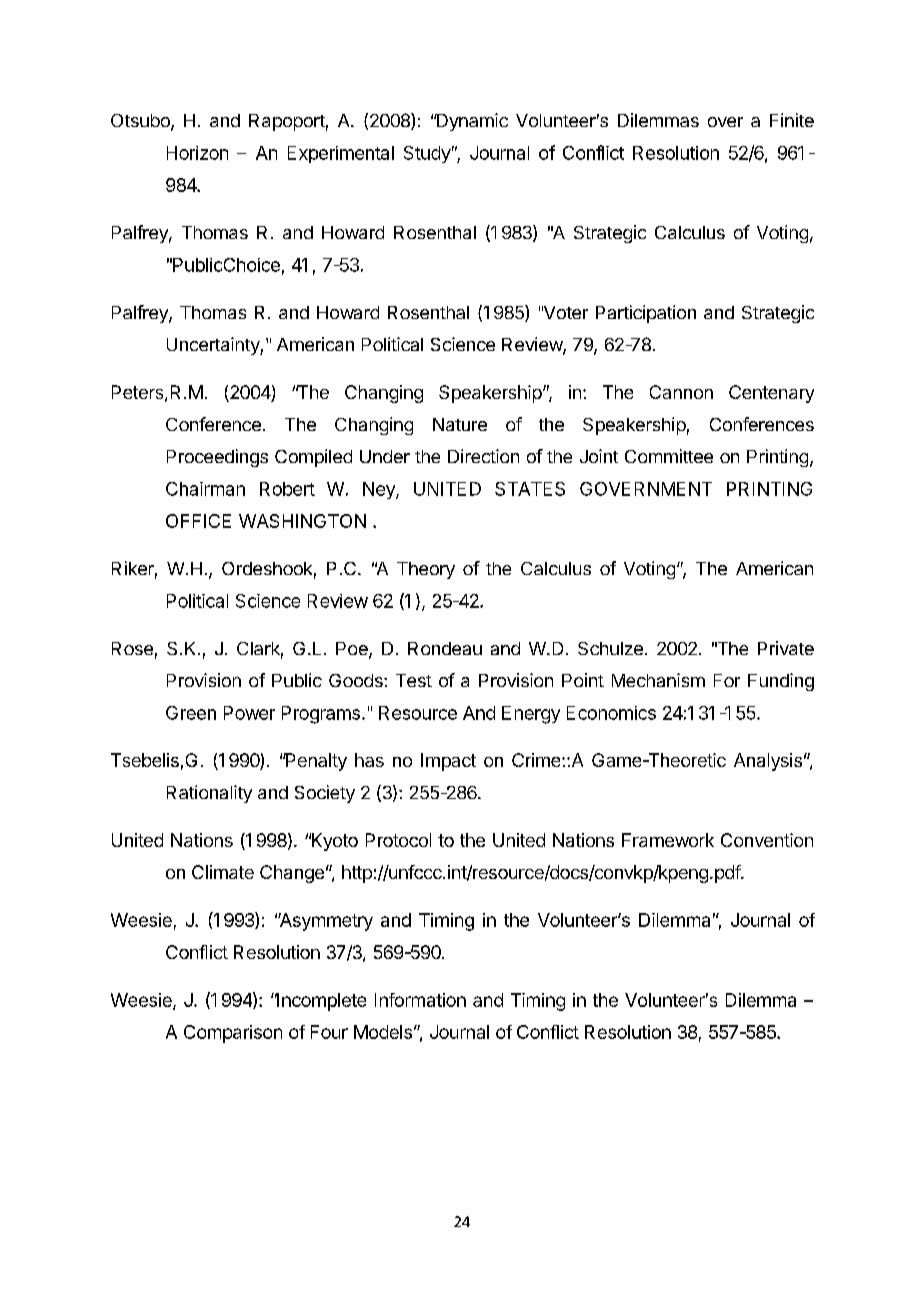  What do you see at coordinates (302, 521) in the page?
I see `WASHINGTON` at bounding box center [302, 521].
